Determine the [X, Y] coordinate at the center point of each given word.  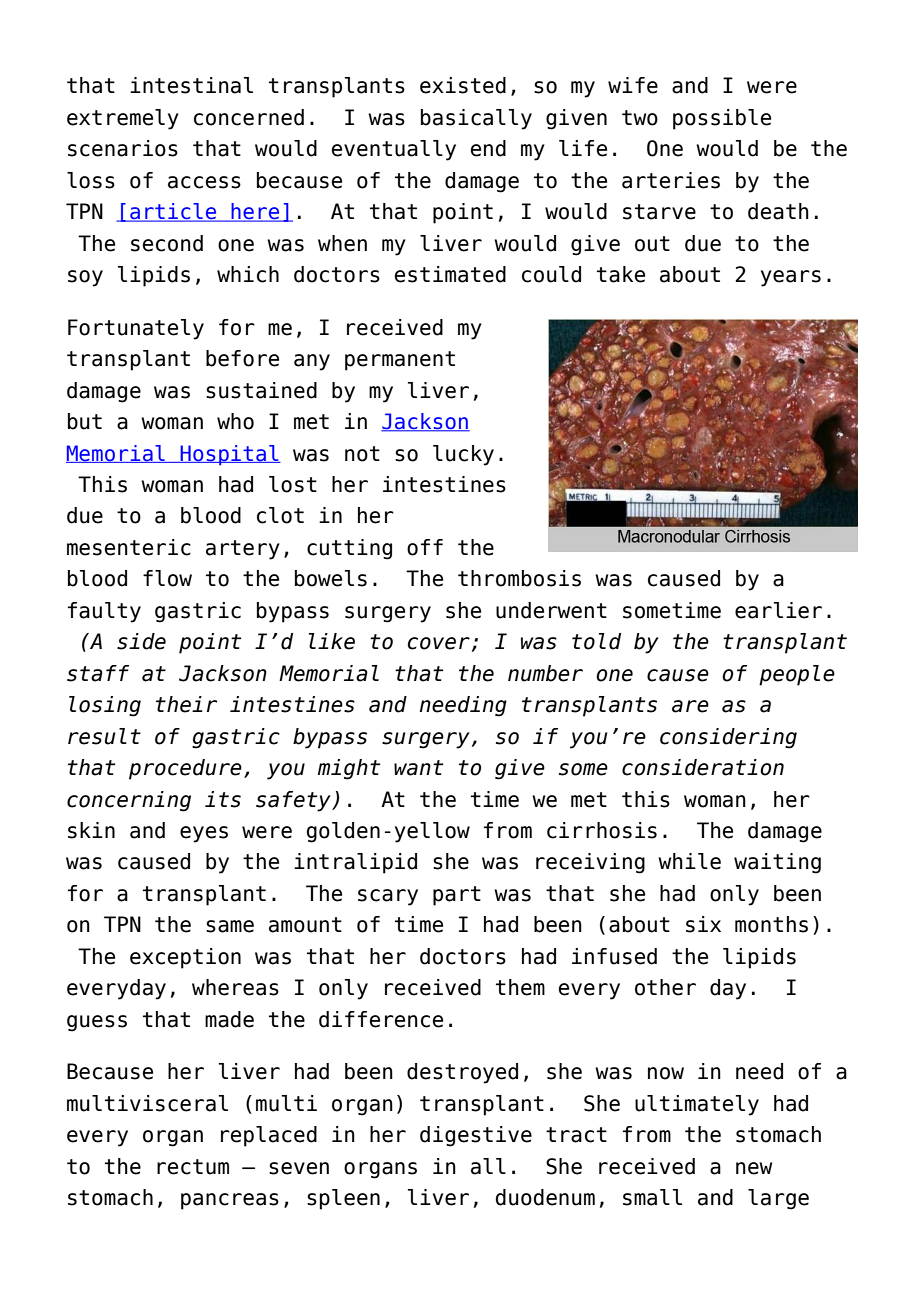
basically [476, 119]
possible [722, 119]
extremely [123, 119]
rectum [193, 1167]
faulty [104, 612]
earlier [778, 610]
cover [439, 643]
